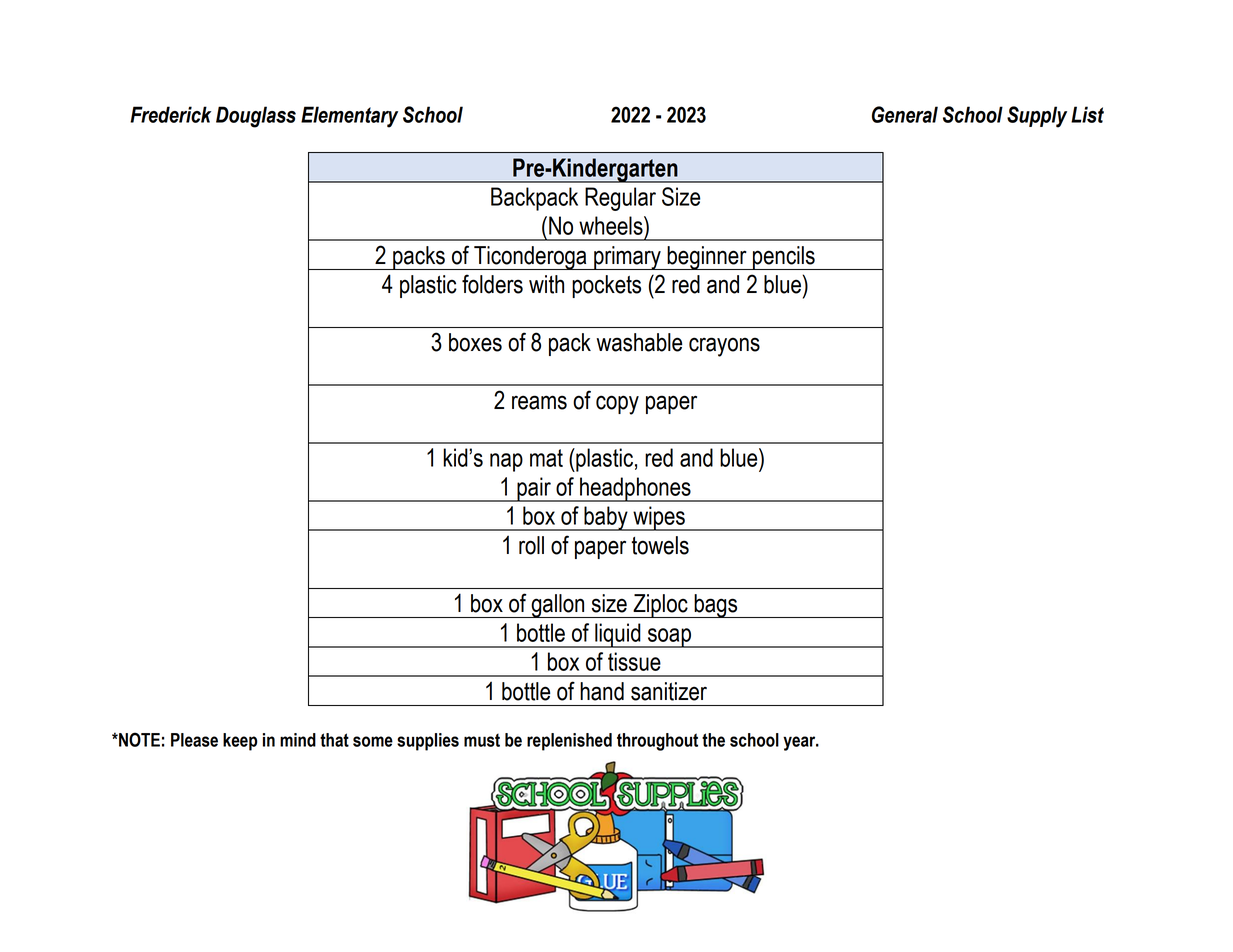 This page has width=1233, height=952. Describe the element at coordinates (531, 545) in the page. I see `roll` at that location.
